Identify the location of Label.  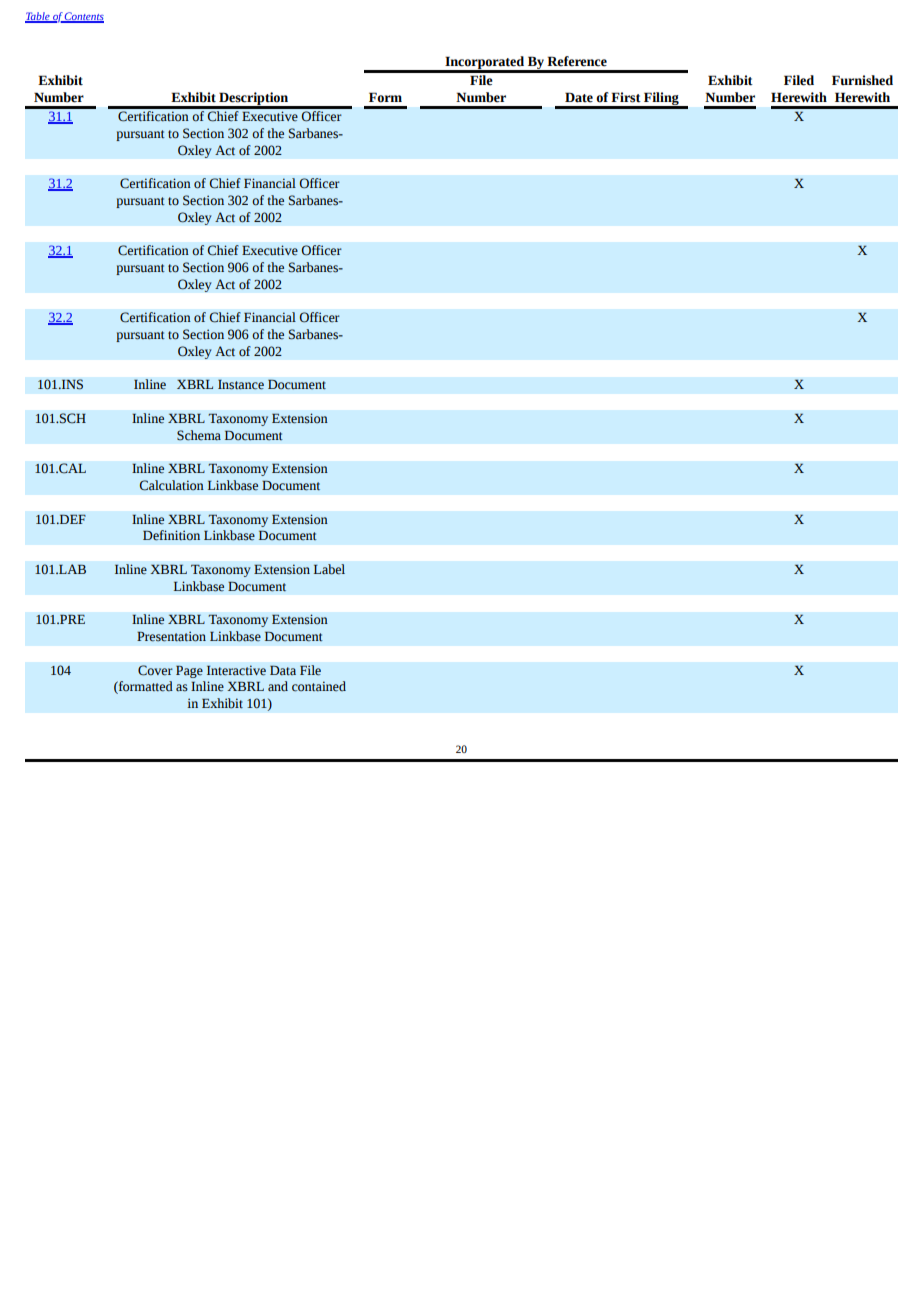
(329, 569).
